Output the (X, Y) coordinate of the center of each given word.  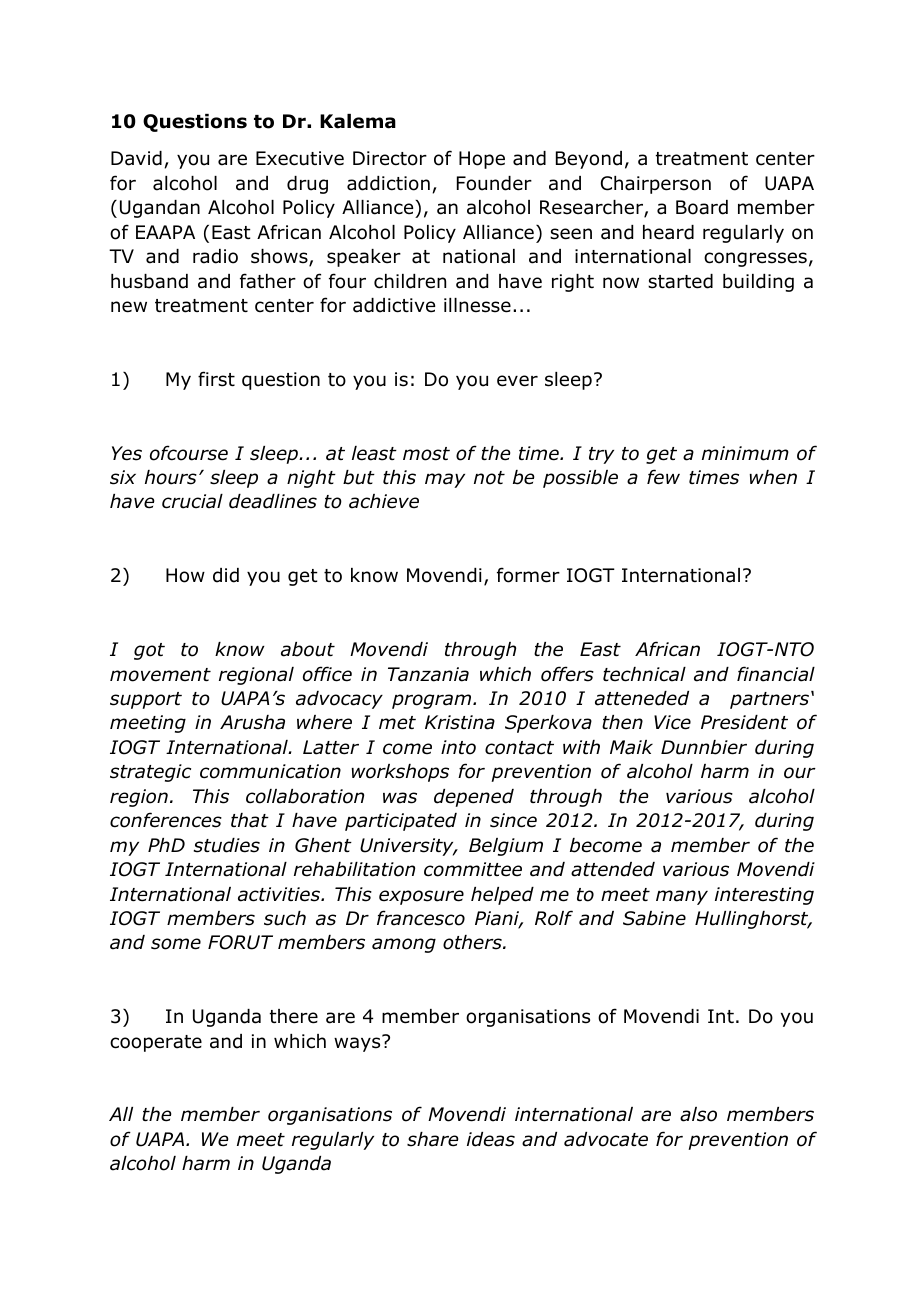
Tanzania (428, 674)
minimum (745, 453)
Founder (494, 183)
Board (702, 207)
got (149, 651)
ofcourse (189, 453)
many (682, 897)
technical (644, 674)
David (136, 158)
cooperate (156, 1043)
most (426, 454)
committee (473, 869)
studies (227, 845)
